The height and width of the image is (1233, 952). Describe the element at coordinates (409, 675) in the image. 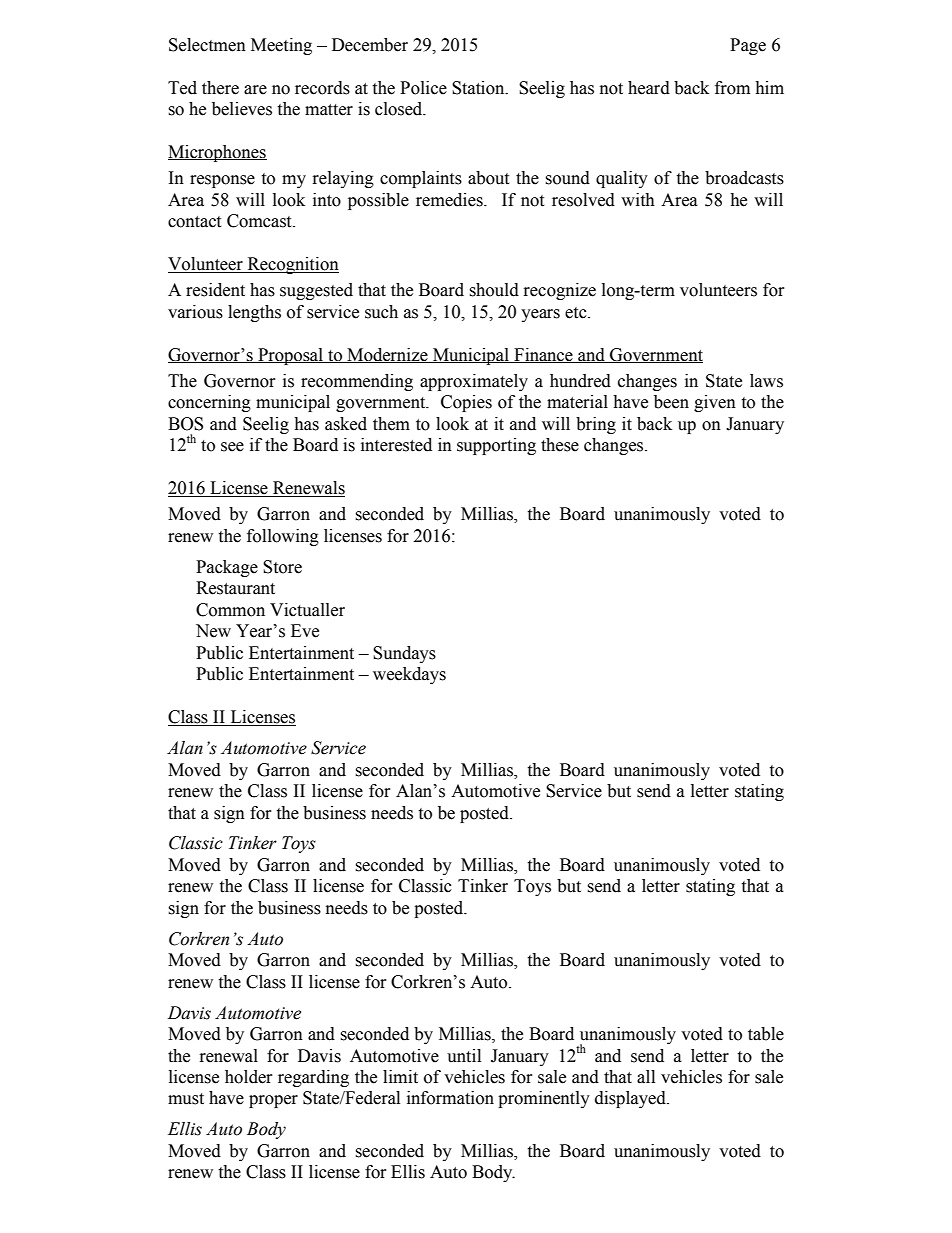

I see `weekdays` at that location.
